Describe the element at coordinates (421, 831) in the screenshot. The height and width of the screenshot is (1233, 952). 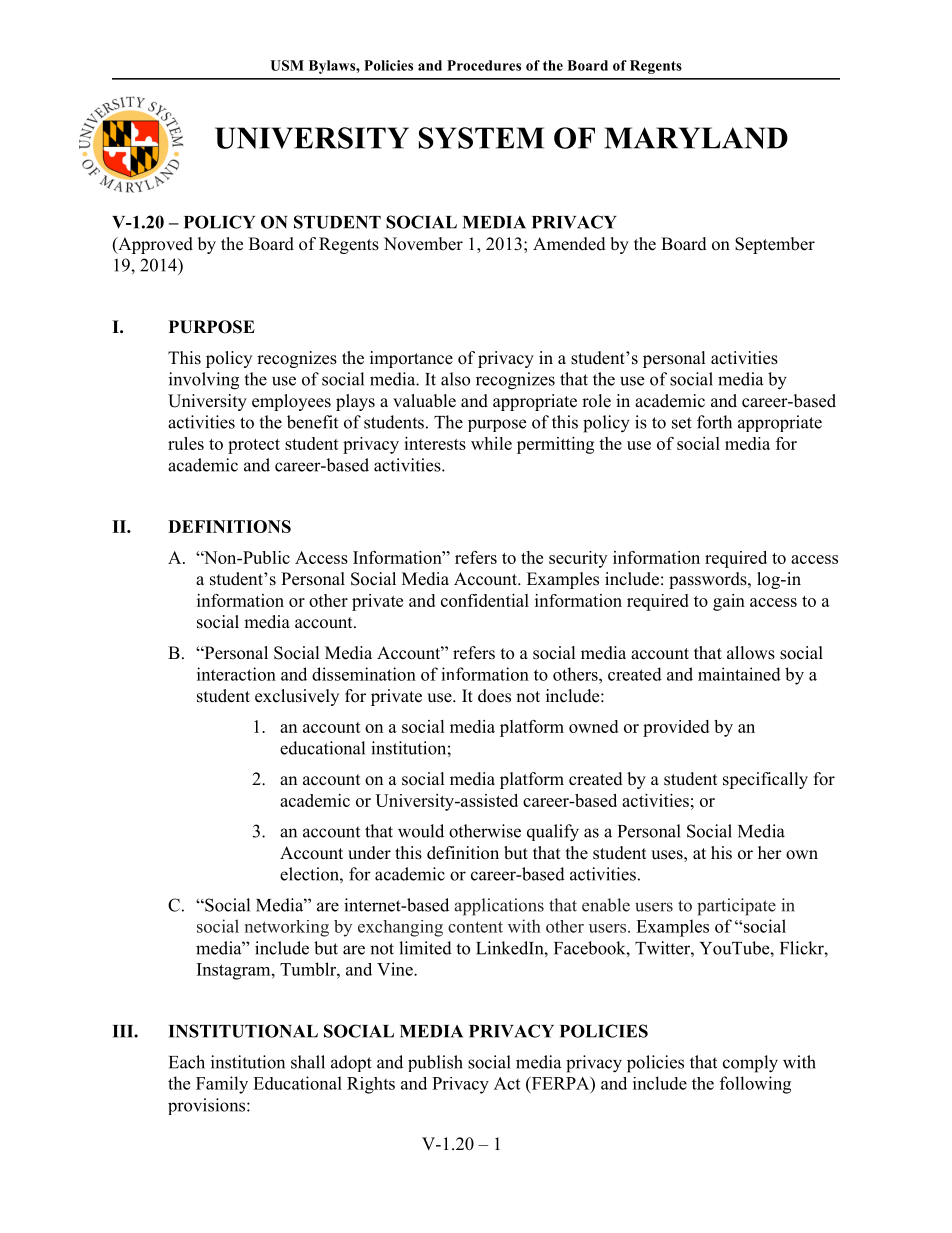
I see `would` at that location.
